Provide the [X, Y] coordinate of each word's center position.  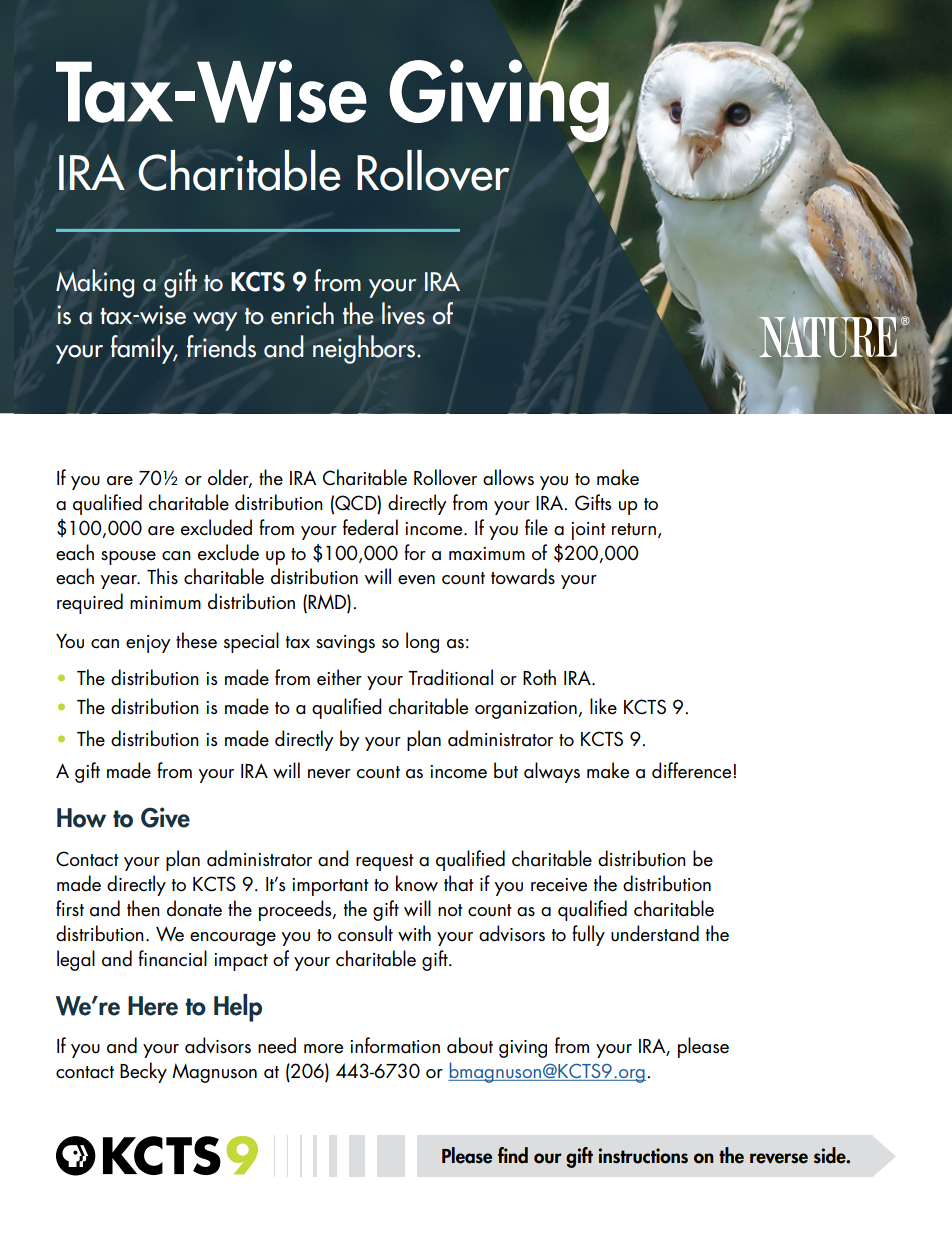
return [634, 529]
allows [508, 477]
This [162, 576]
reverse [779, 1158]
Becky [143, 1072]
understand [655, 933]
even [416, 580]
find [513, 1155]
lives [403, 313]
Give [165, 817]
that [459, 883]
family [144, 349]
